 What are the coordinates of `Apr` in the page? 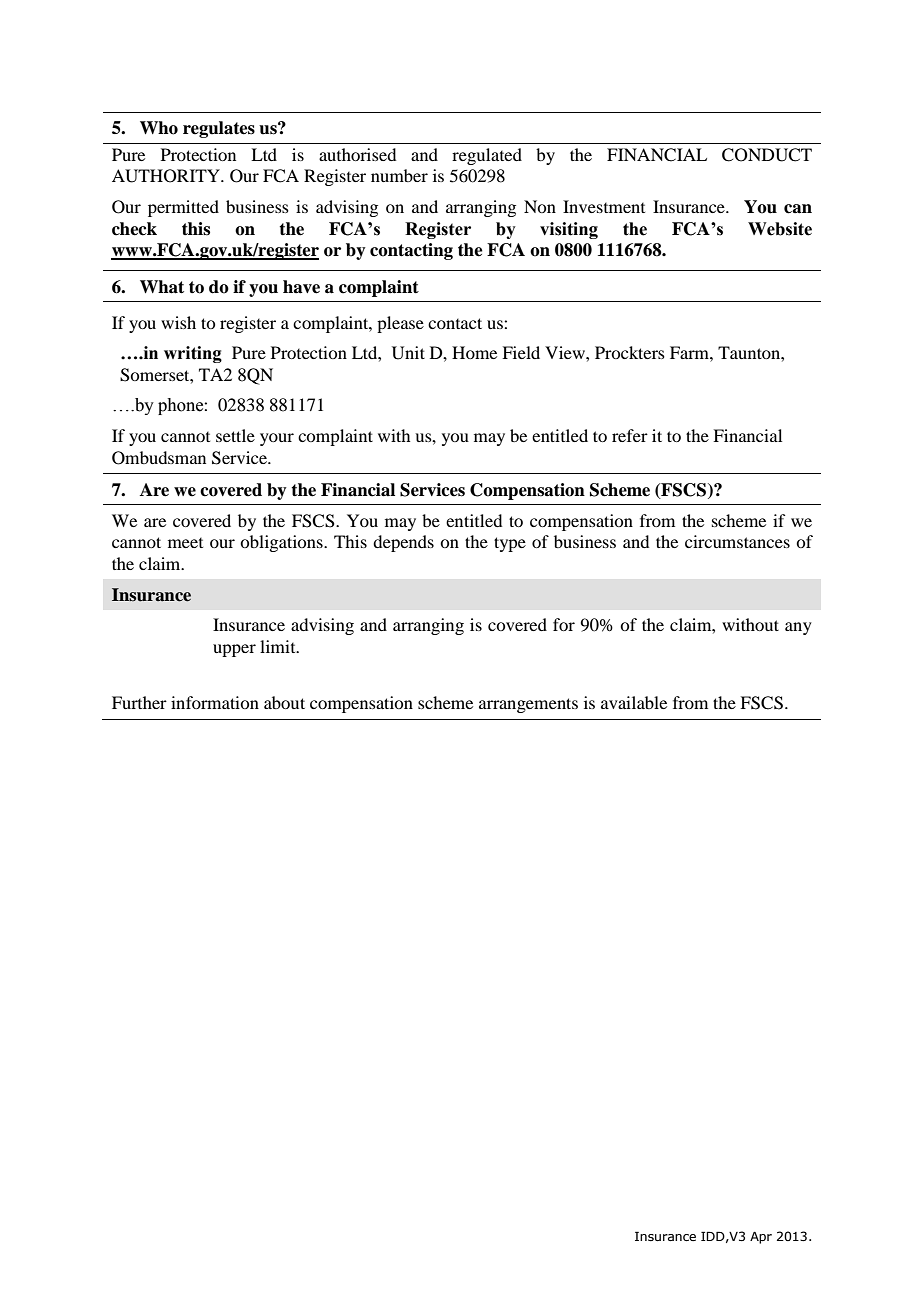 It's located at (761, 1238).
